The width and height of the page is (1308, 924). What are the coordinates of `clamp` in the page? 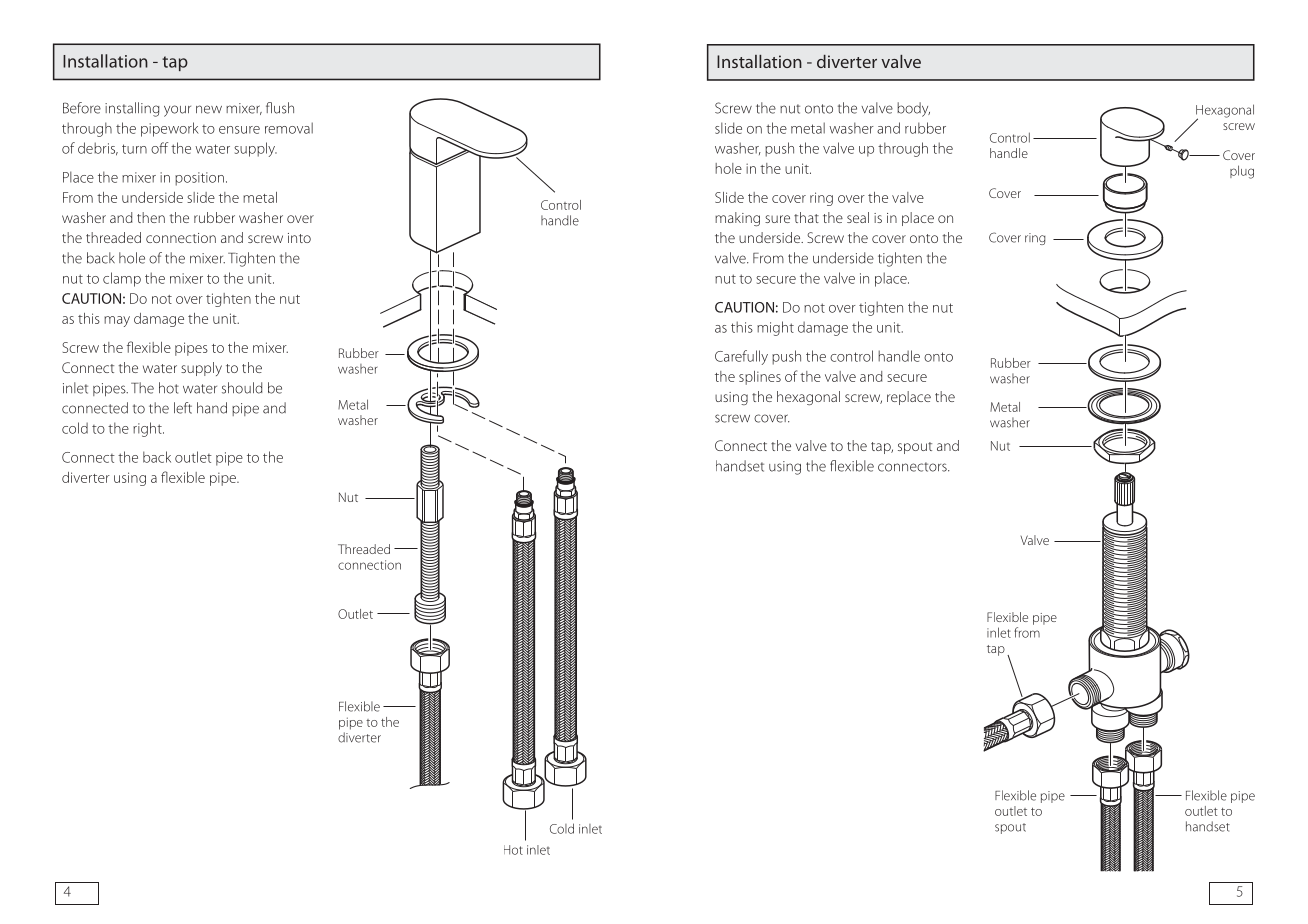 It's located at (122, 279).
